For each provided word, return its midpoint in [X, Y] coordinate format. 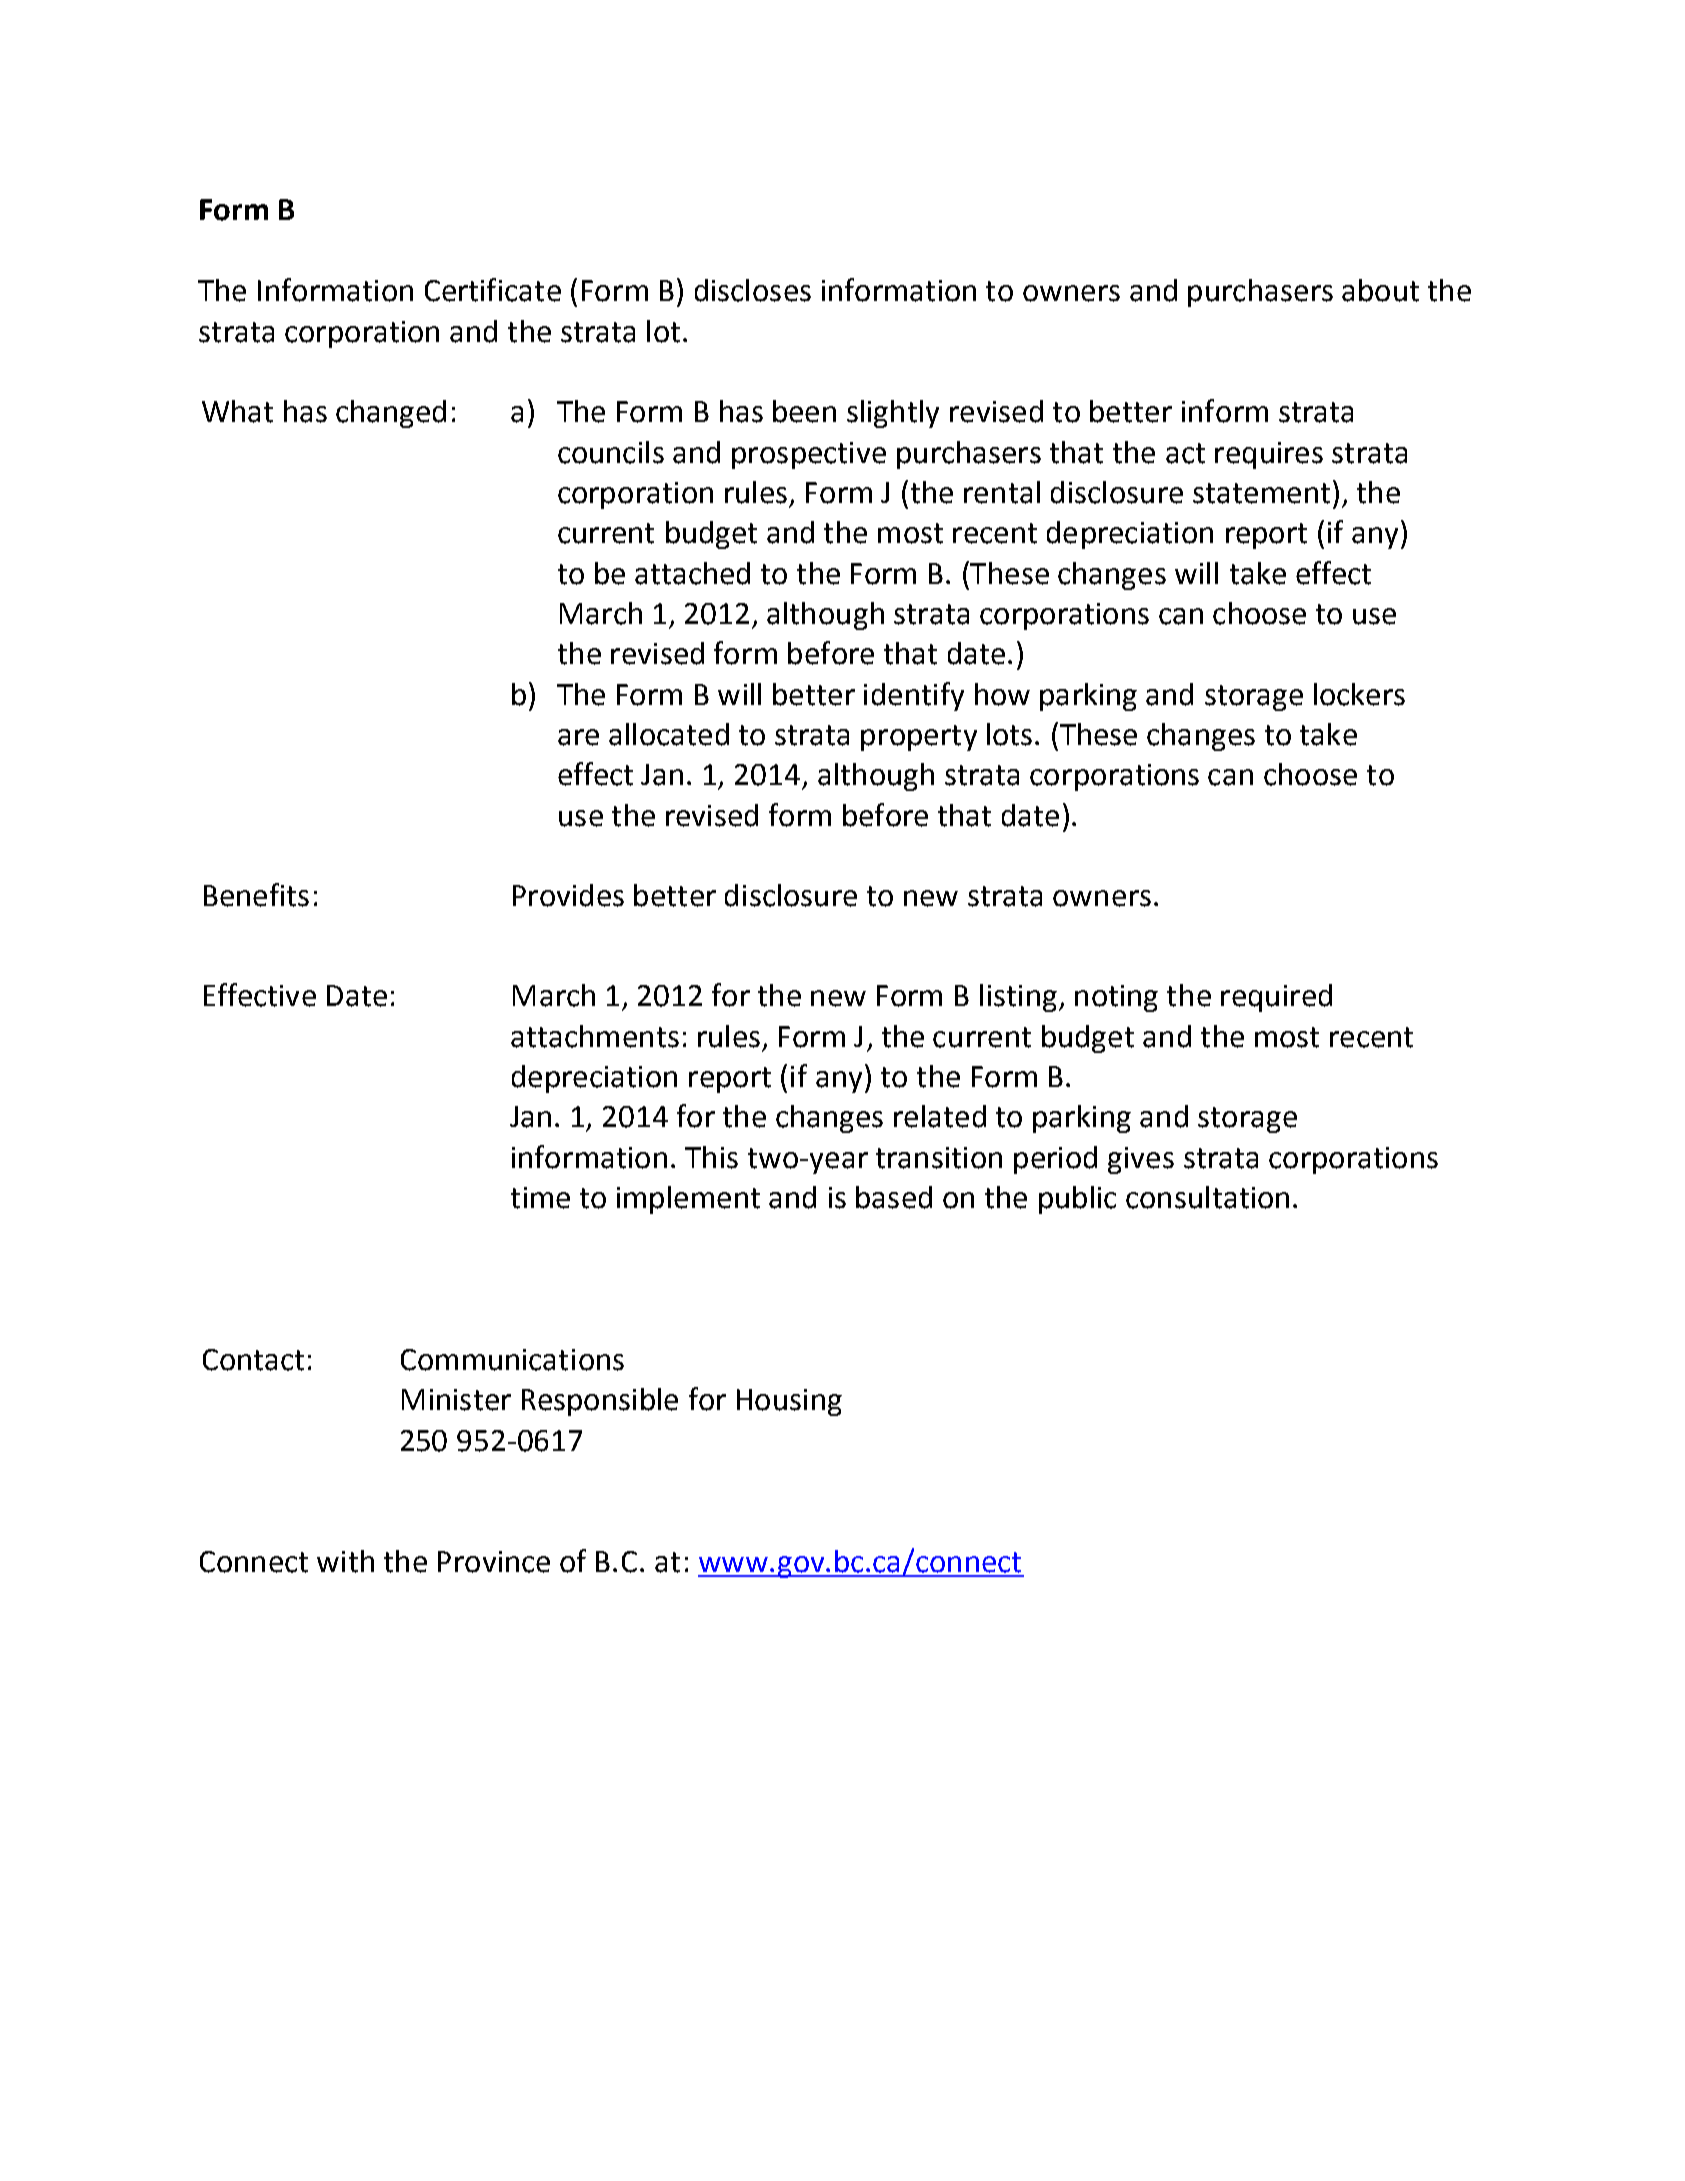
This [711, 1157]
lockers [1359, 694]
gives [1141, 1160]
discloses [753, 290]
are [578, 737]
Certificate [493, 290]
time [540, 1198]
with [345, 1561]
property [919, 738]
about [1380, 290]
